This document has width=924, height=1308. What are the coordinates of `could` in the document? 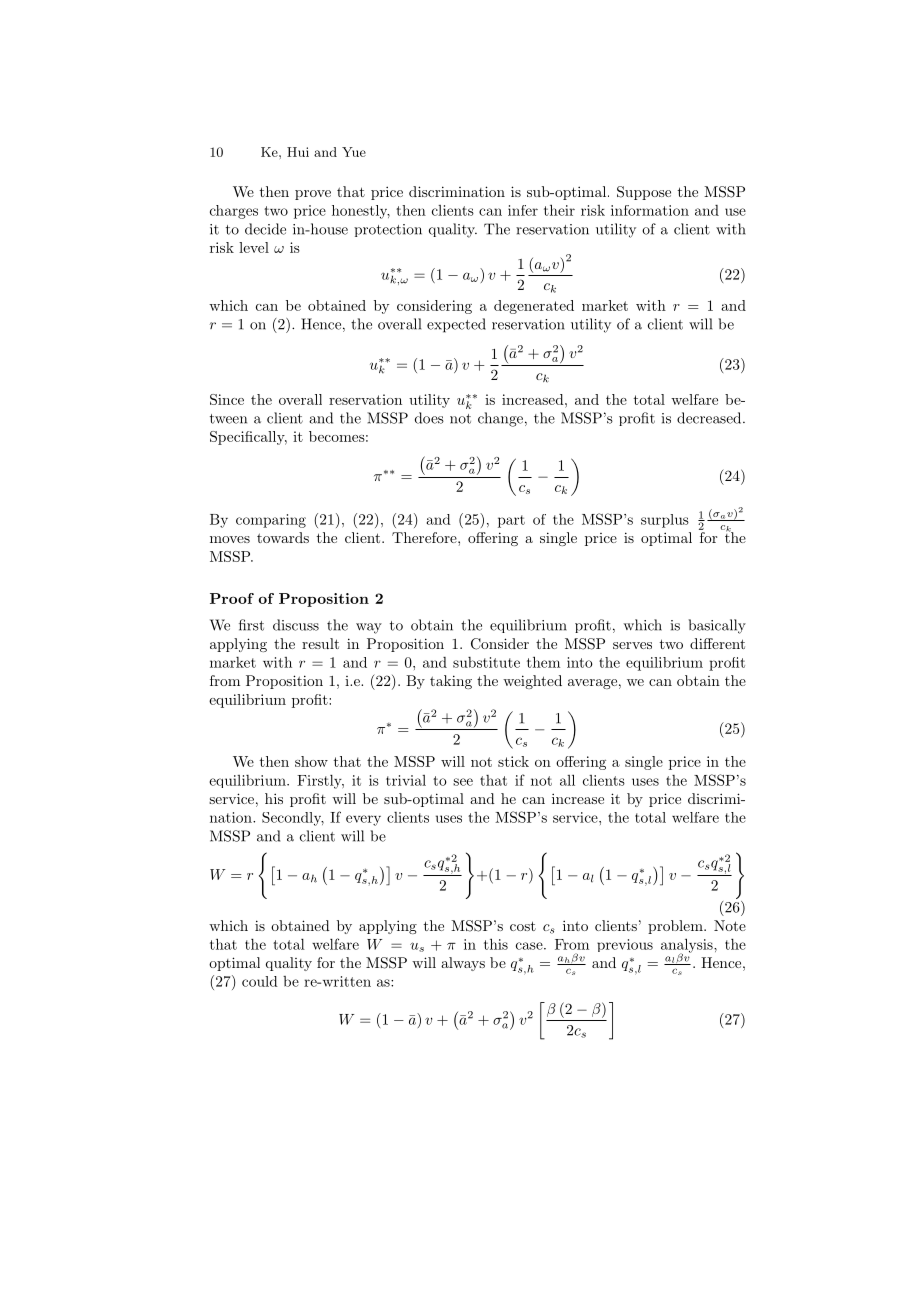 It's located at (260, 981).
